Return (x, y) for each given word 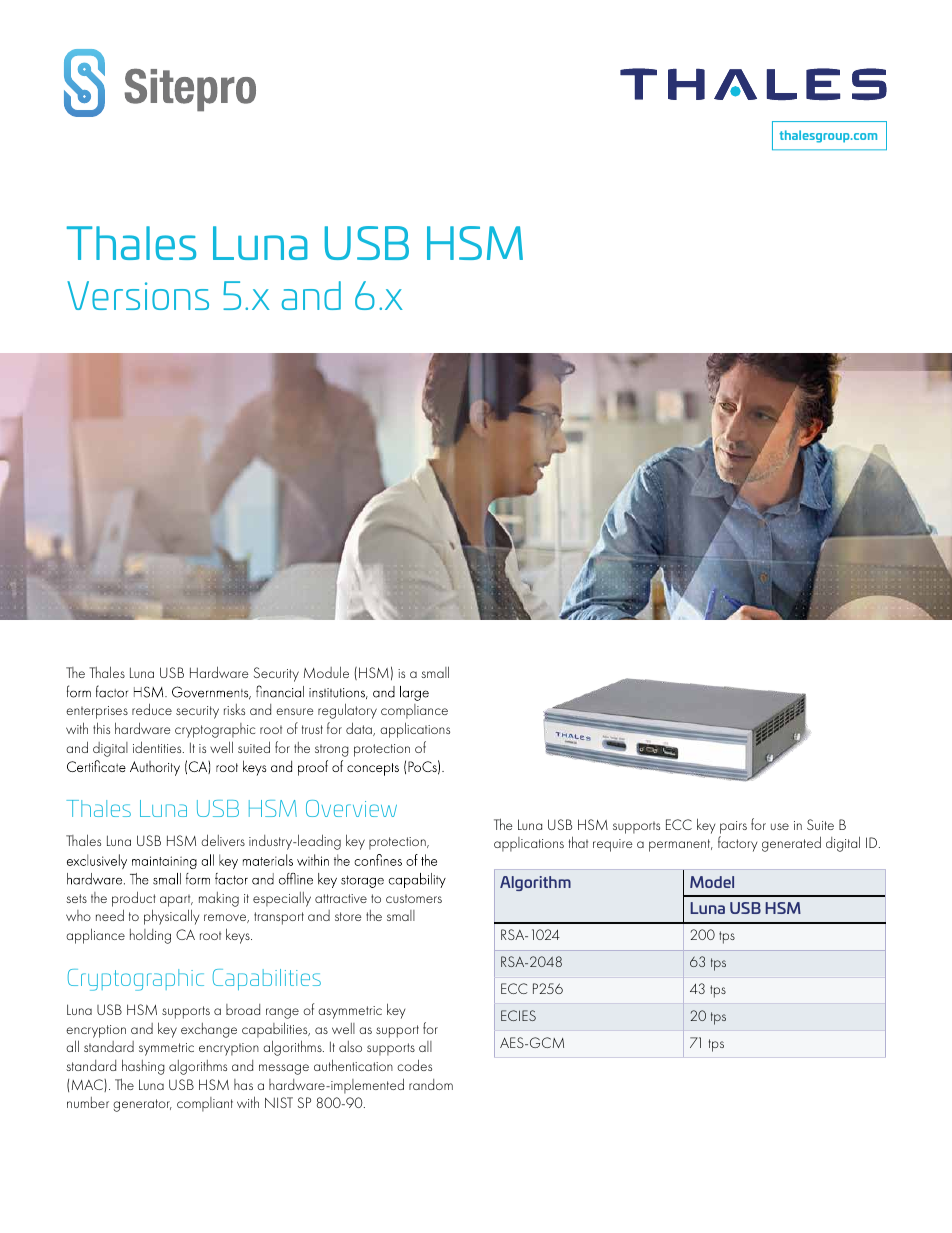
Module (326, 672)
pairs (733, 827)
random (431, 1084)
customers (414, 898)
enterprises (97, 712)
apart (176, 900)
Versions (138, 295)
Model (712, 882)
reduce (152, 709)
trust (312, 729)
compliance (414, 711)
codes (414, 1065)
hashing (143, 1067)
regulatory (347, 711)
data (360, 729)
